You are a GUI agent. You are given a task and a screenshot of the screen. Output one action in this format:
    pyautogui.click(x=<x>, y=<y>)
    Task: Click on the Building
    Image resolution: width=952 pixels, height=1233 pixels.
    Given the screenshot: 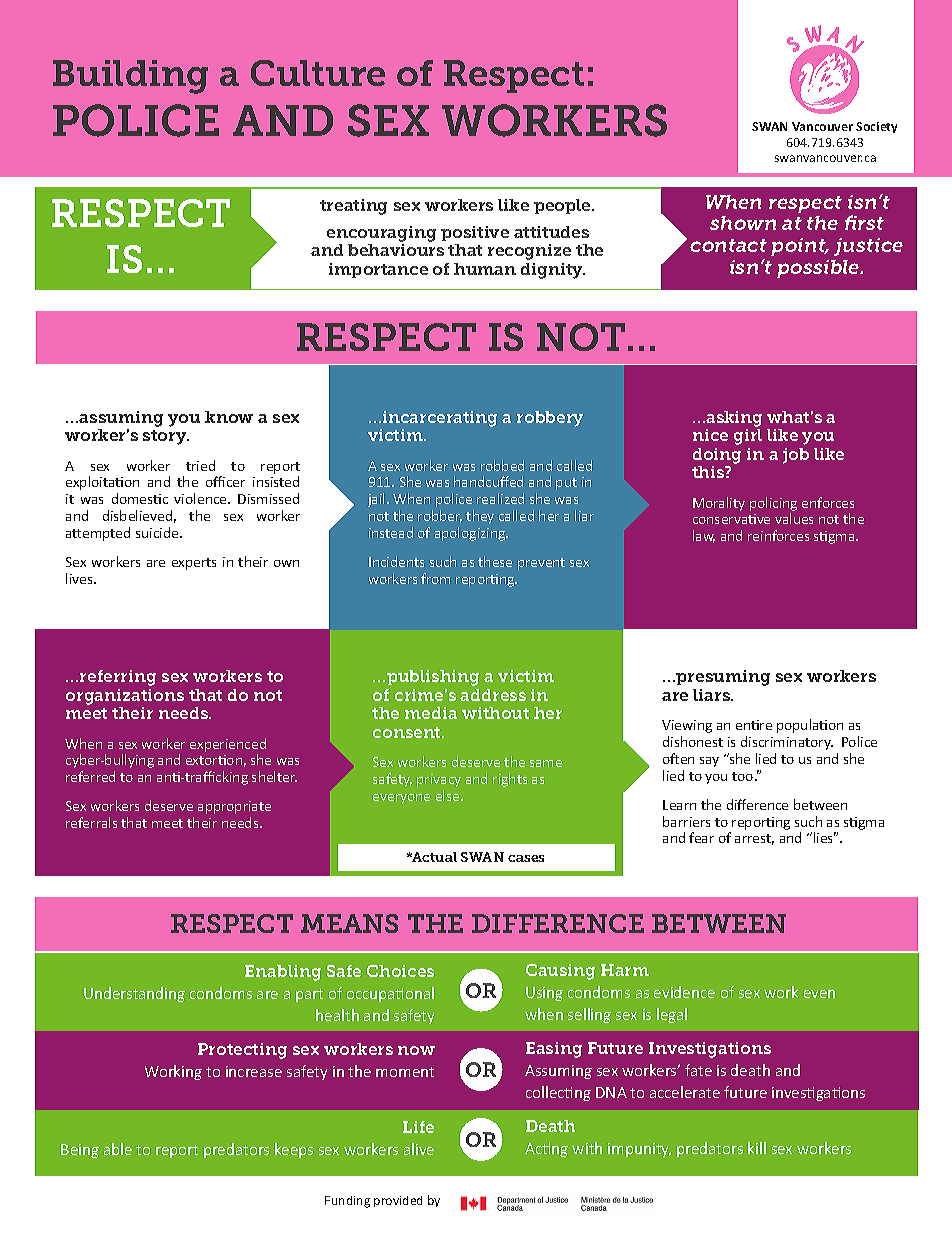 What is the action you would take?
    pyautogui.click(x=130, y=77)
